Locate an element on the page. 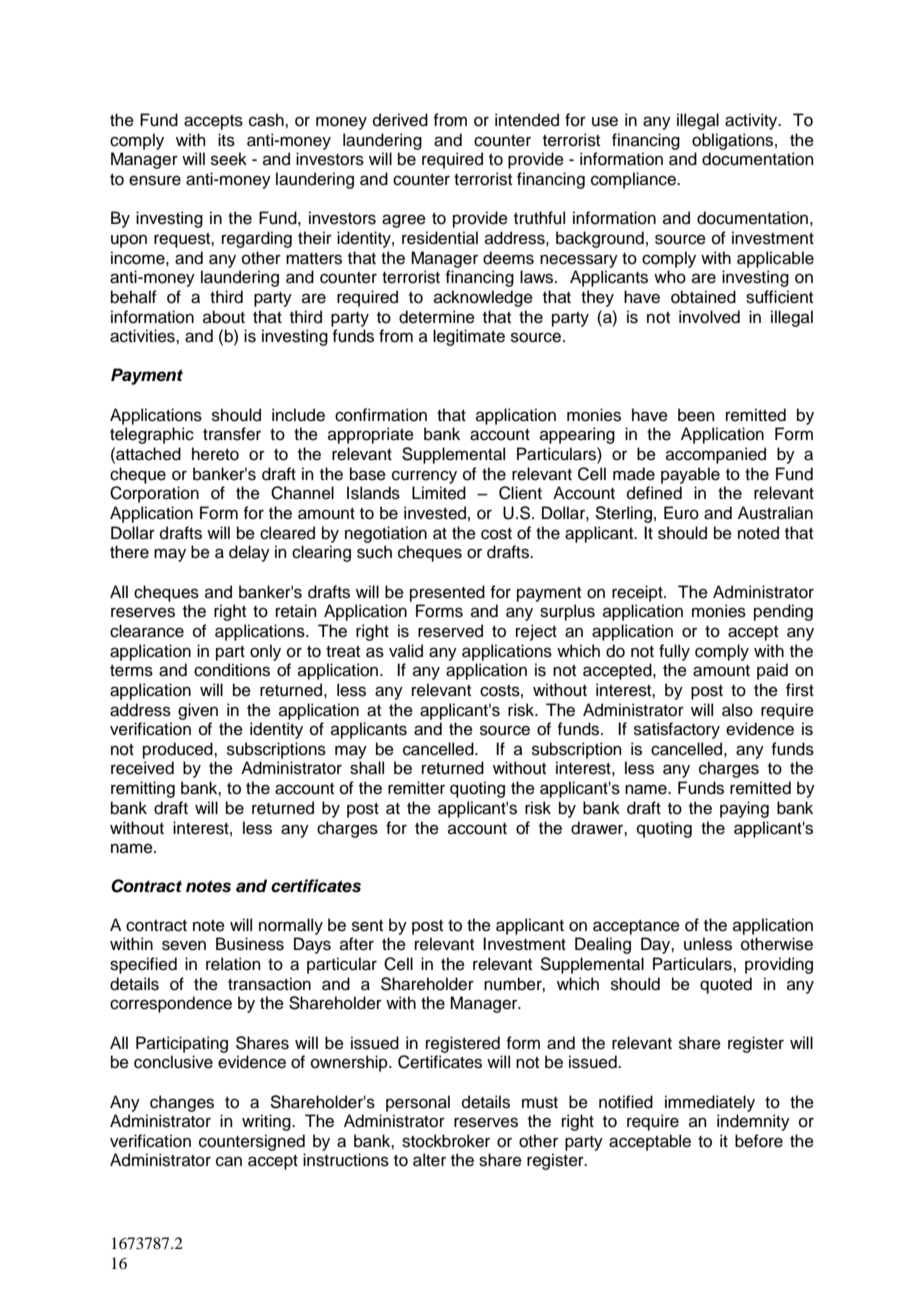  stockbroker is located at coordinates (446, 1141).
